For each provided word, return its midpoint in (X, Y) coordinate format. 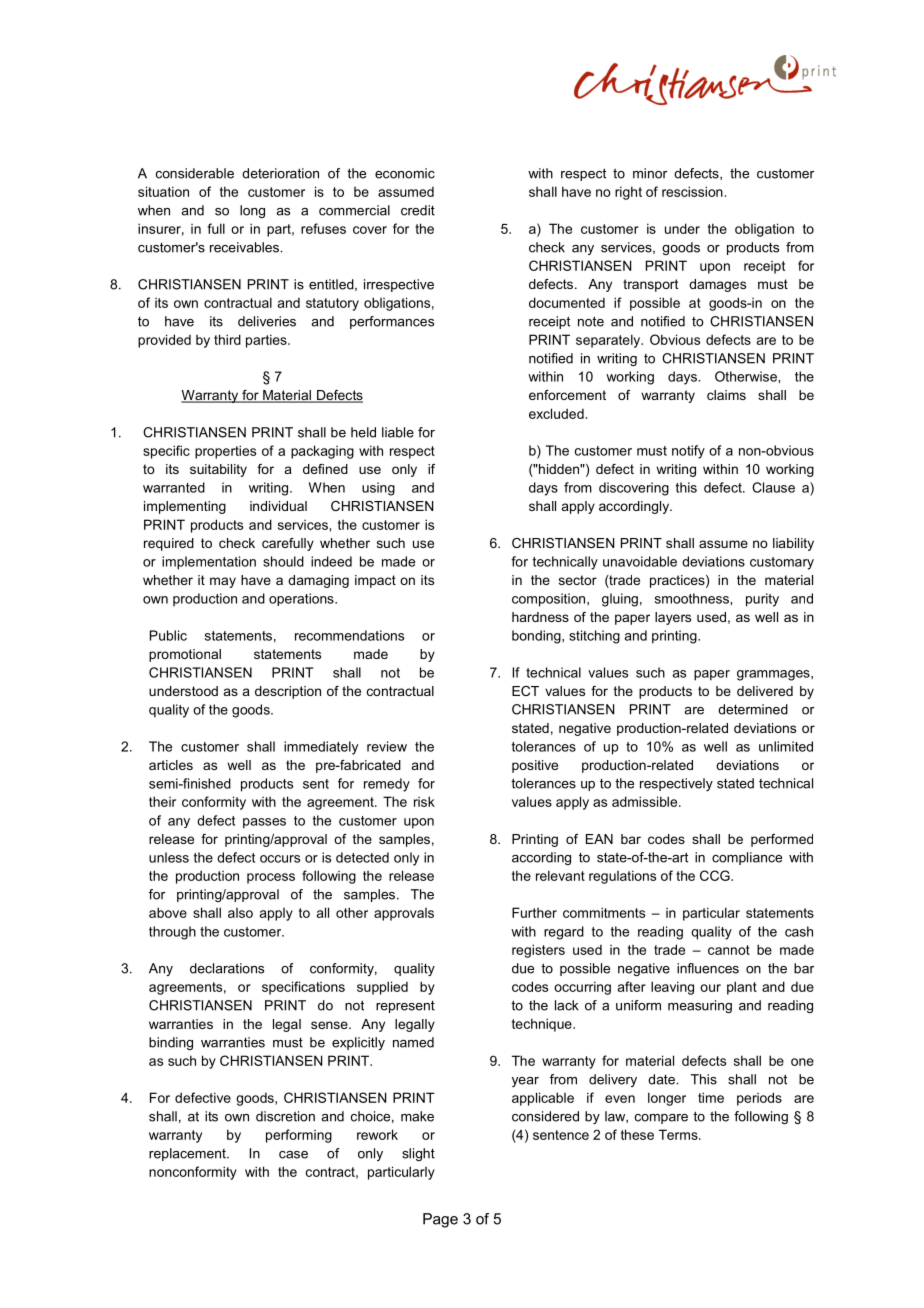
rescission (692, 191)
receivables (245, 247)
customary (782, 563)
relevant (560, 875)
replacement (188, 1154)
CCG (716, 875)
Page (440, 1220)
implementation (209, 563)
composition (550, 600)
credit (418, 210)
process (271, 878)
